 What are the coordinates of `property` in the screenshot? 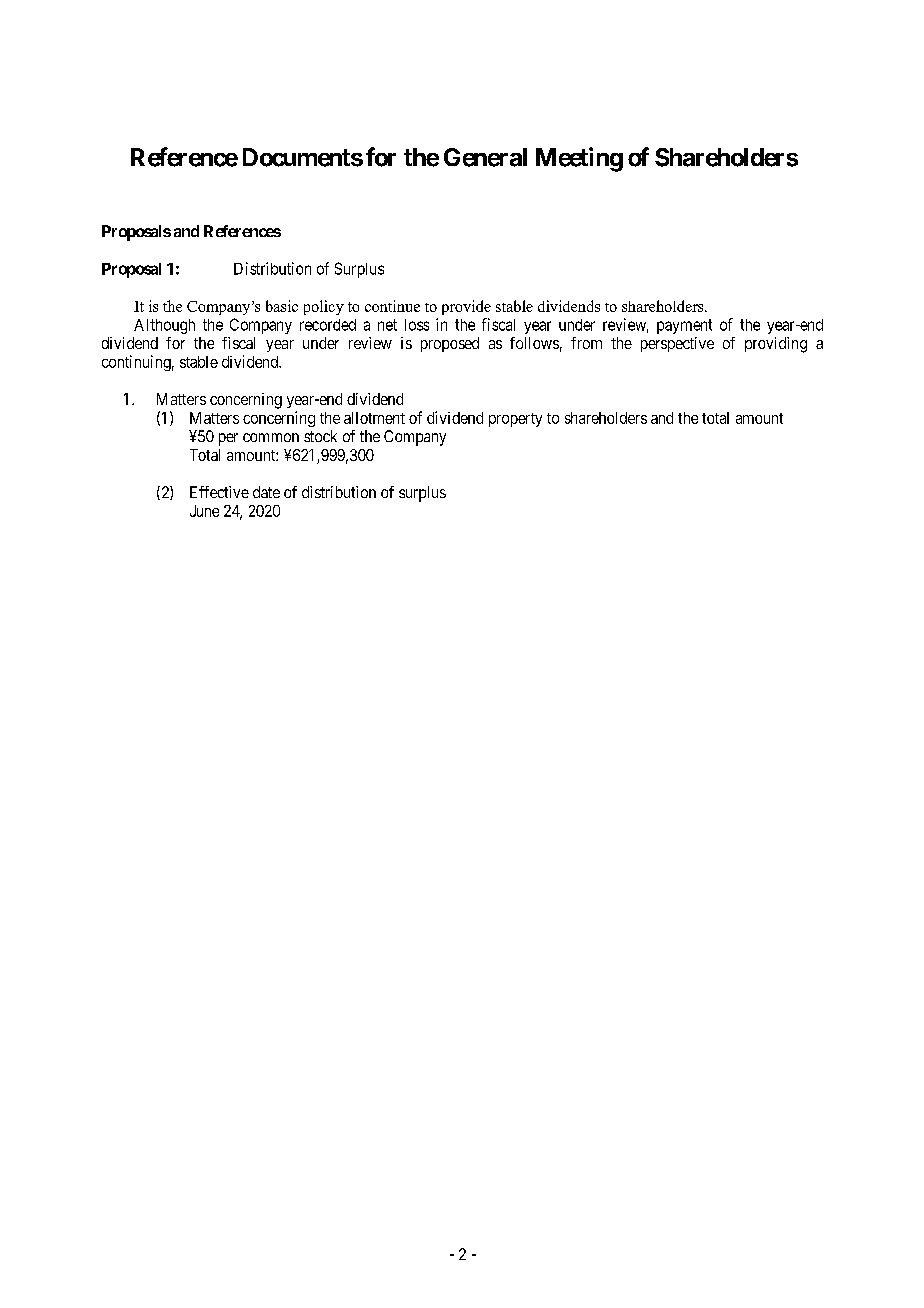 It's located at (515, 420).
